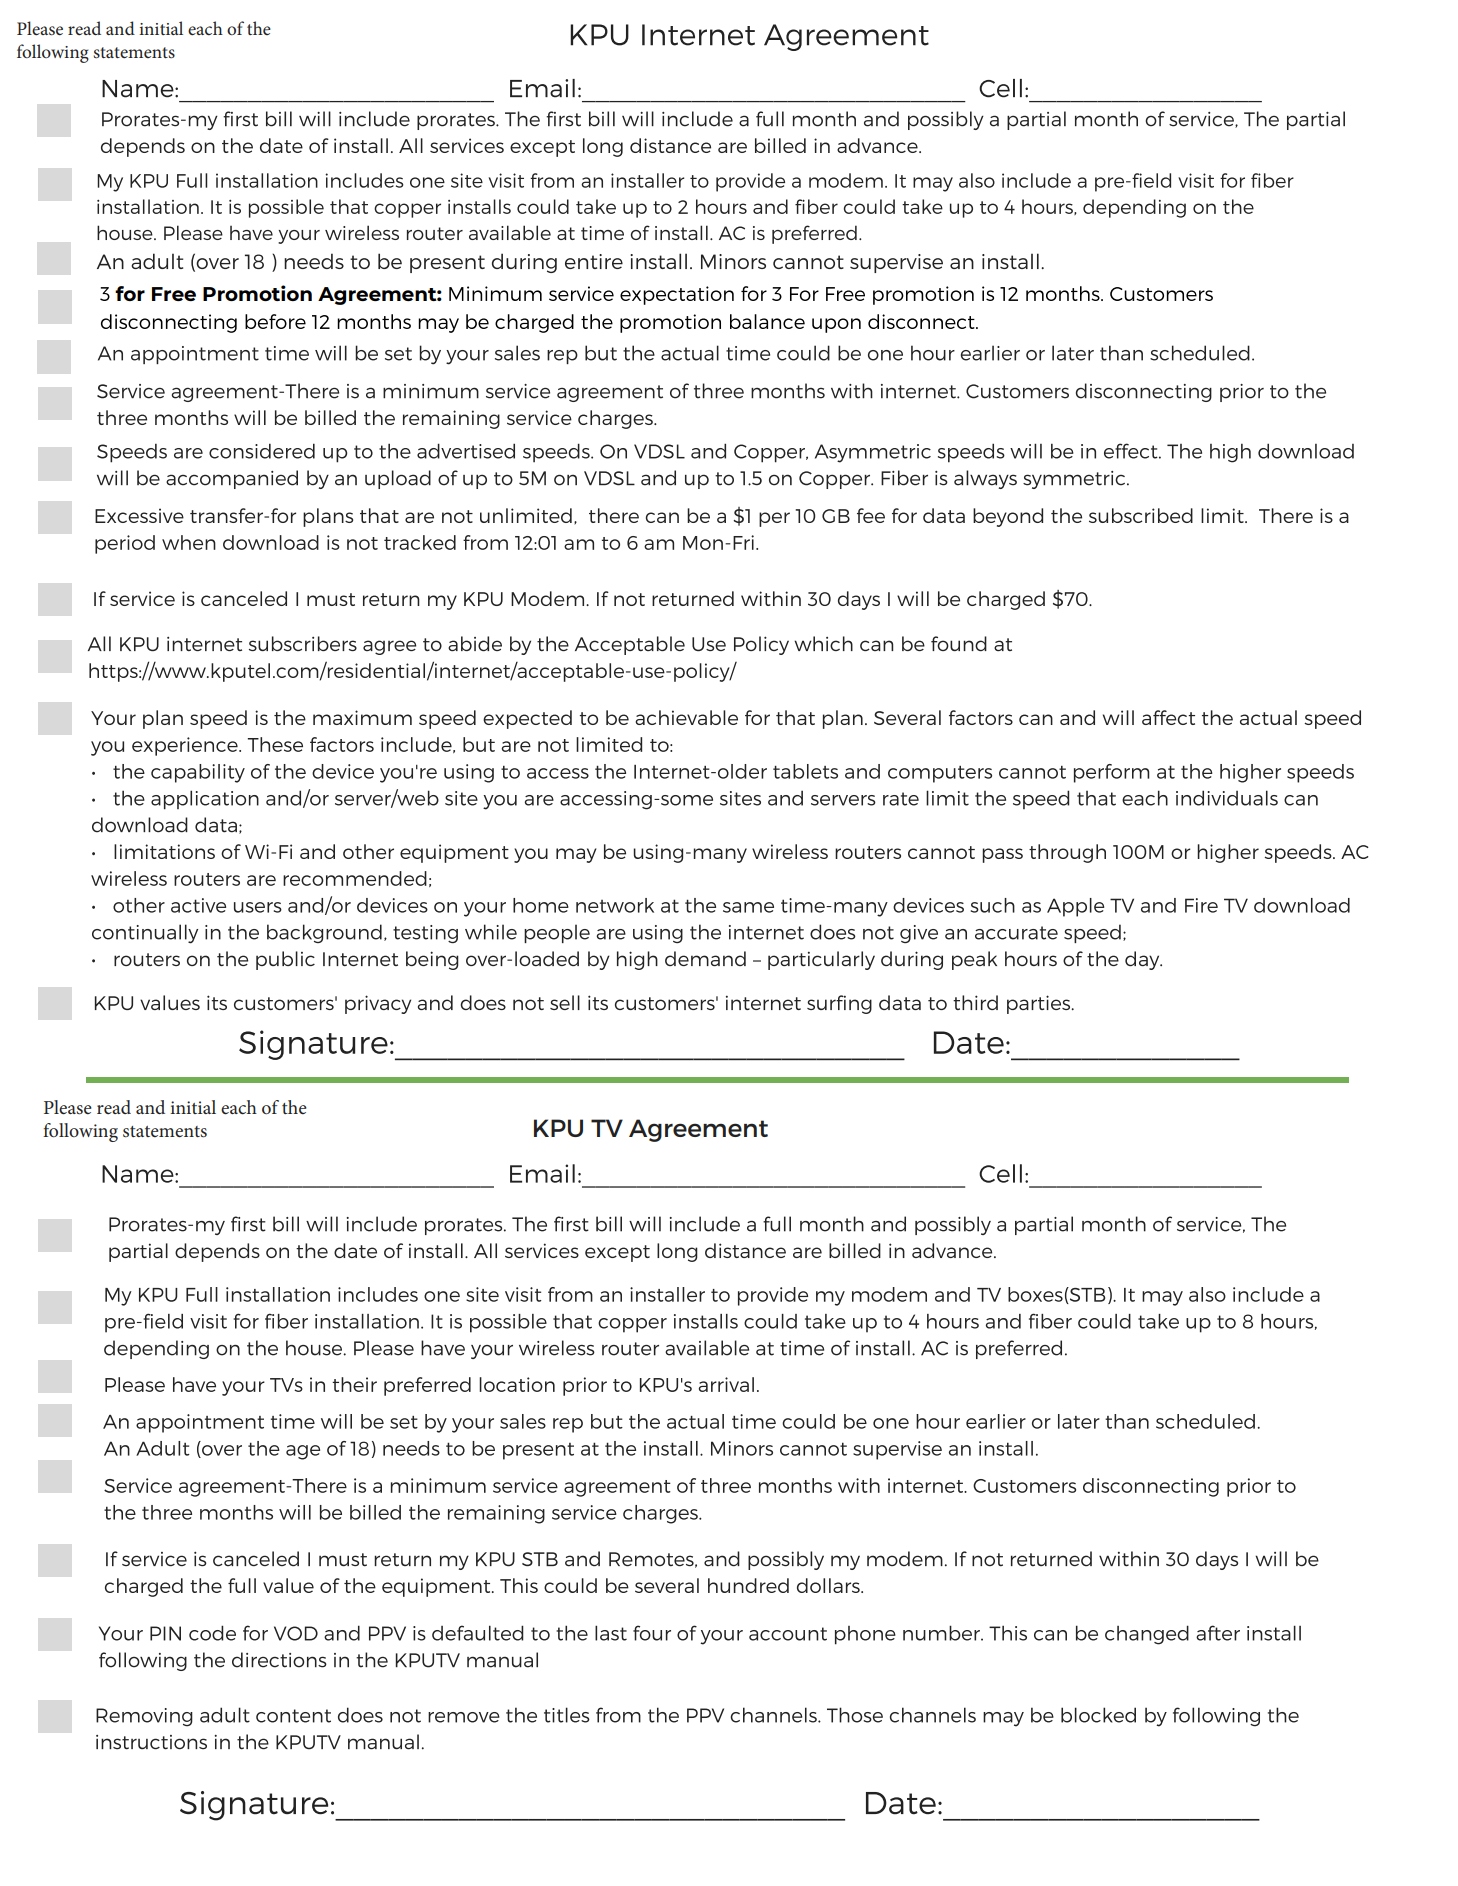  What do you see at coordinates (275, 744) in the page?
I see `These` at bounding box center [275, 744].
